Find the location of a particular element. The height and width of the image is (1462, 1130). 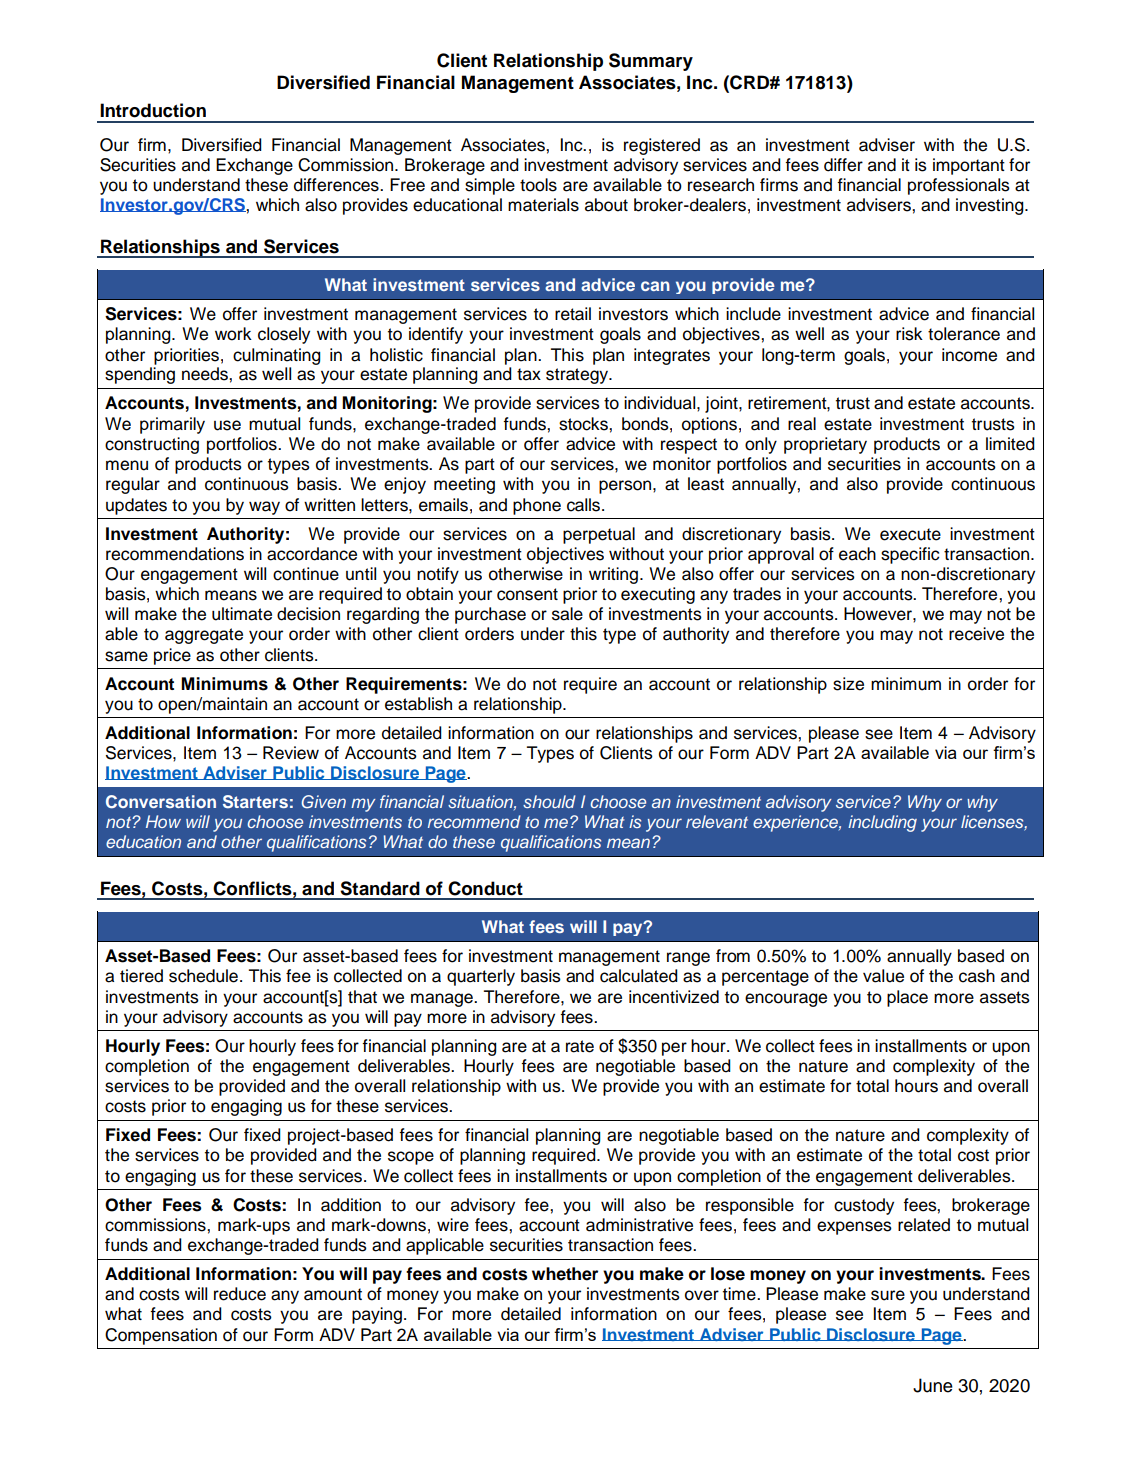

Introduction is located at coordinates (153, 110).
